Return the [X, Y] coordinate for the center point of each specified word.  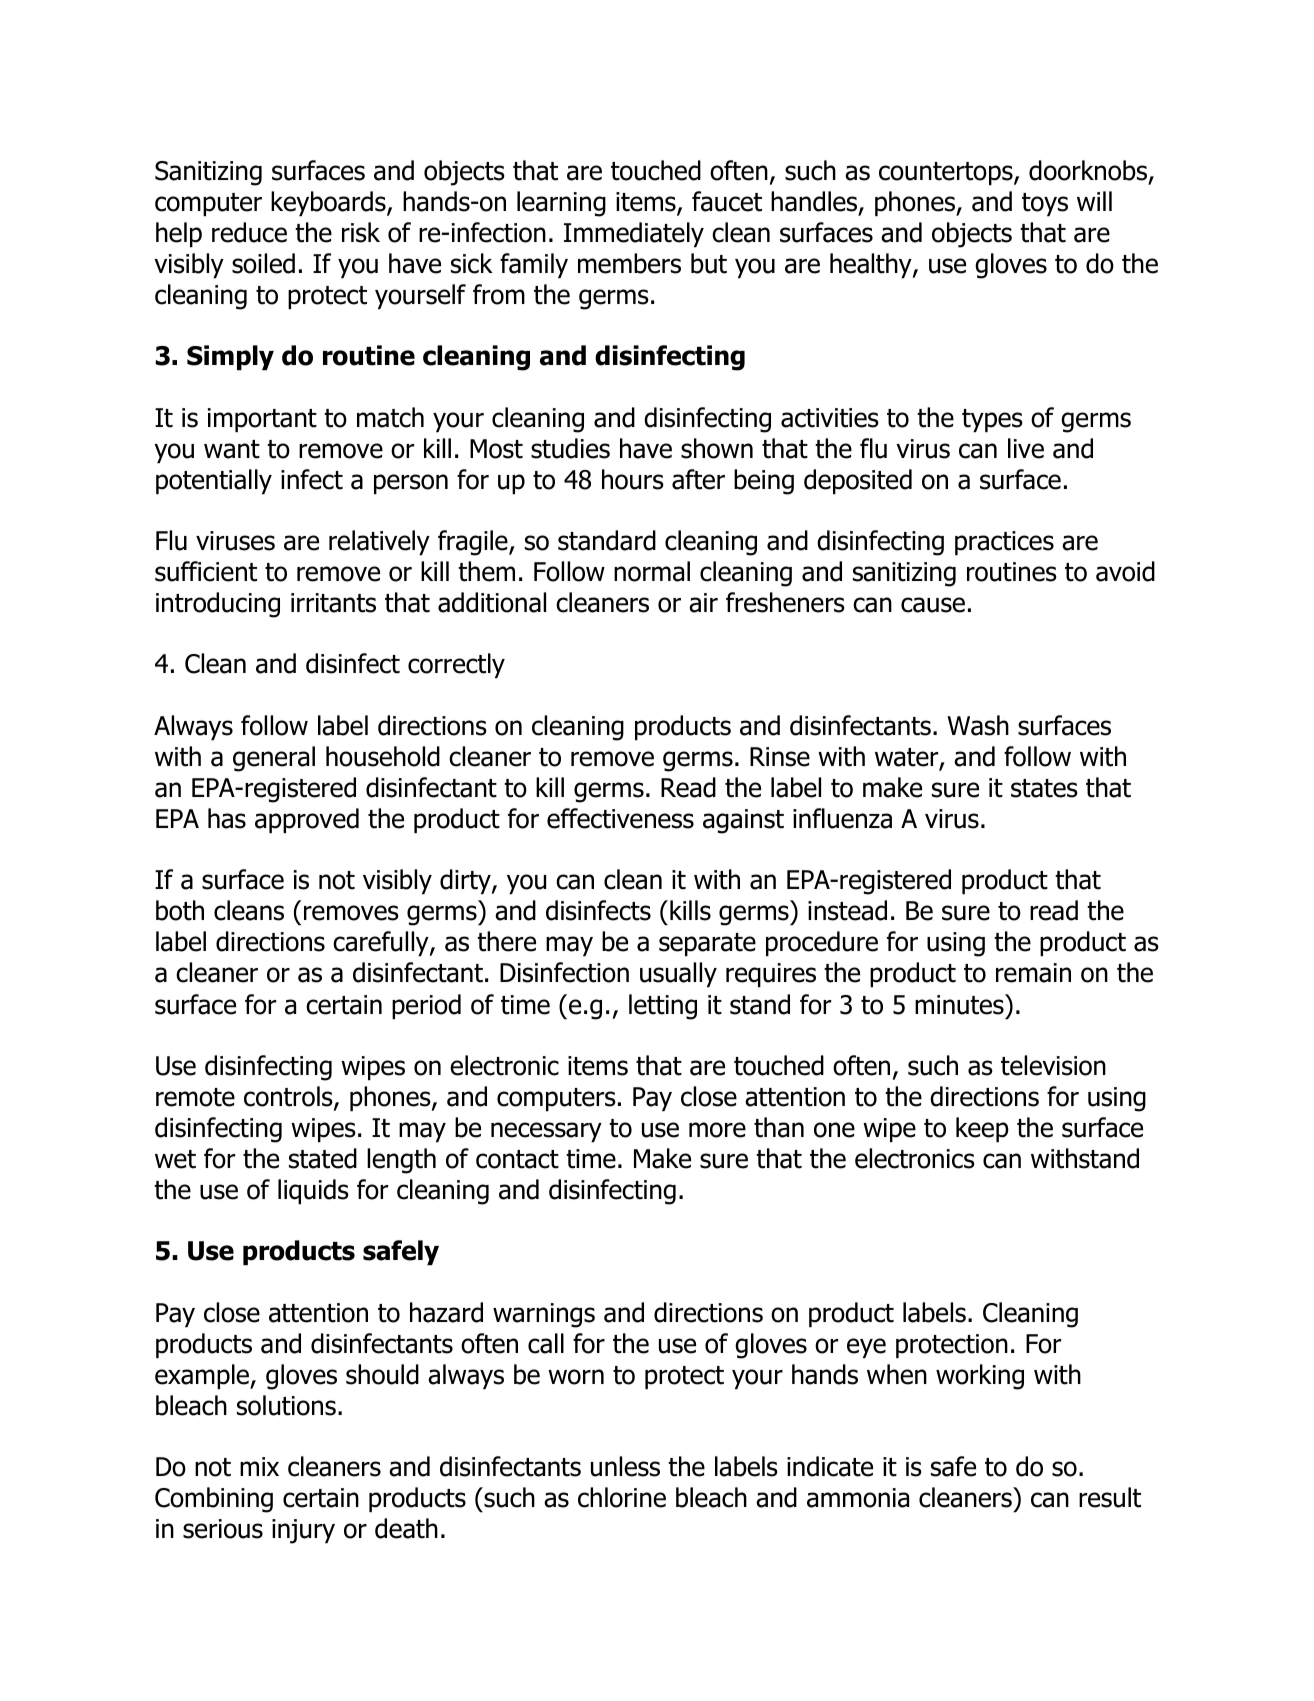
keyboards [329, 203]
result [1110, 1497]
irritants [333, 603]
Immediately [634, 234]
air [703, 603]
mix [259, 1466]
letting [663, 1007]
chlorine [622, 1497]
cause [933, 605]
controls [289, 1097]
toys [1045, 204]
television [1053, 1065]
